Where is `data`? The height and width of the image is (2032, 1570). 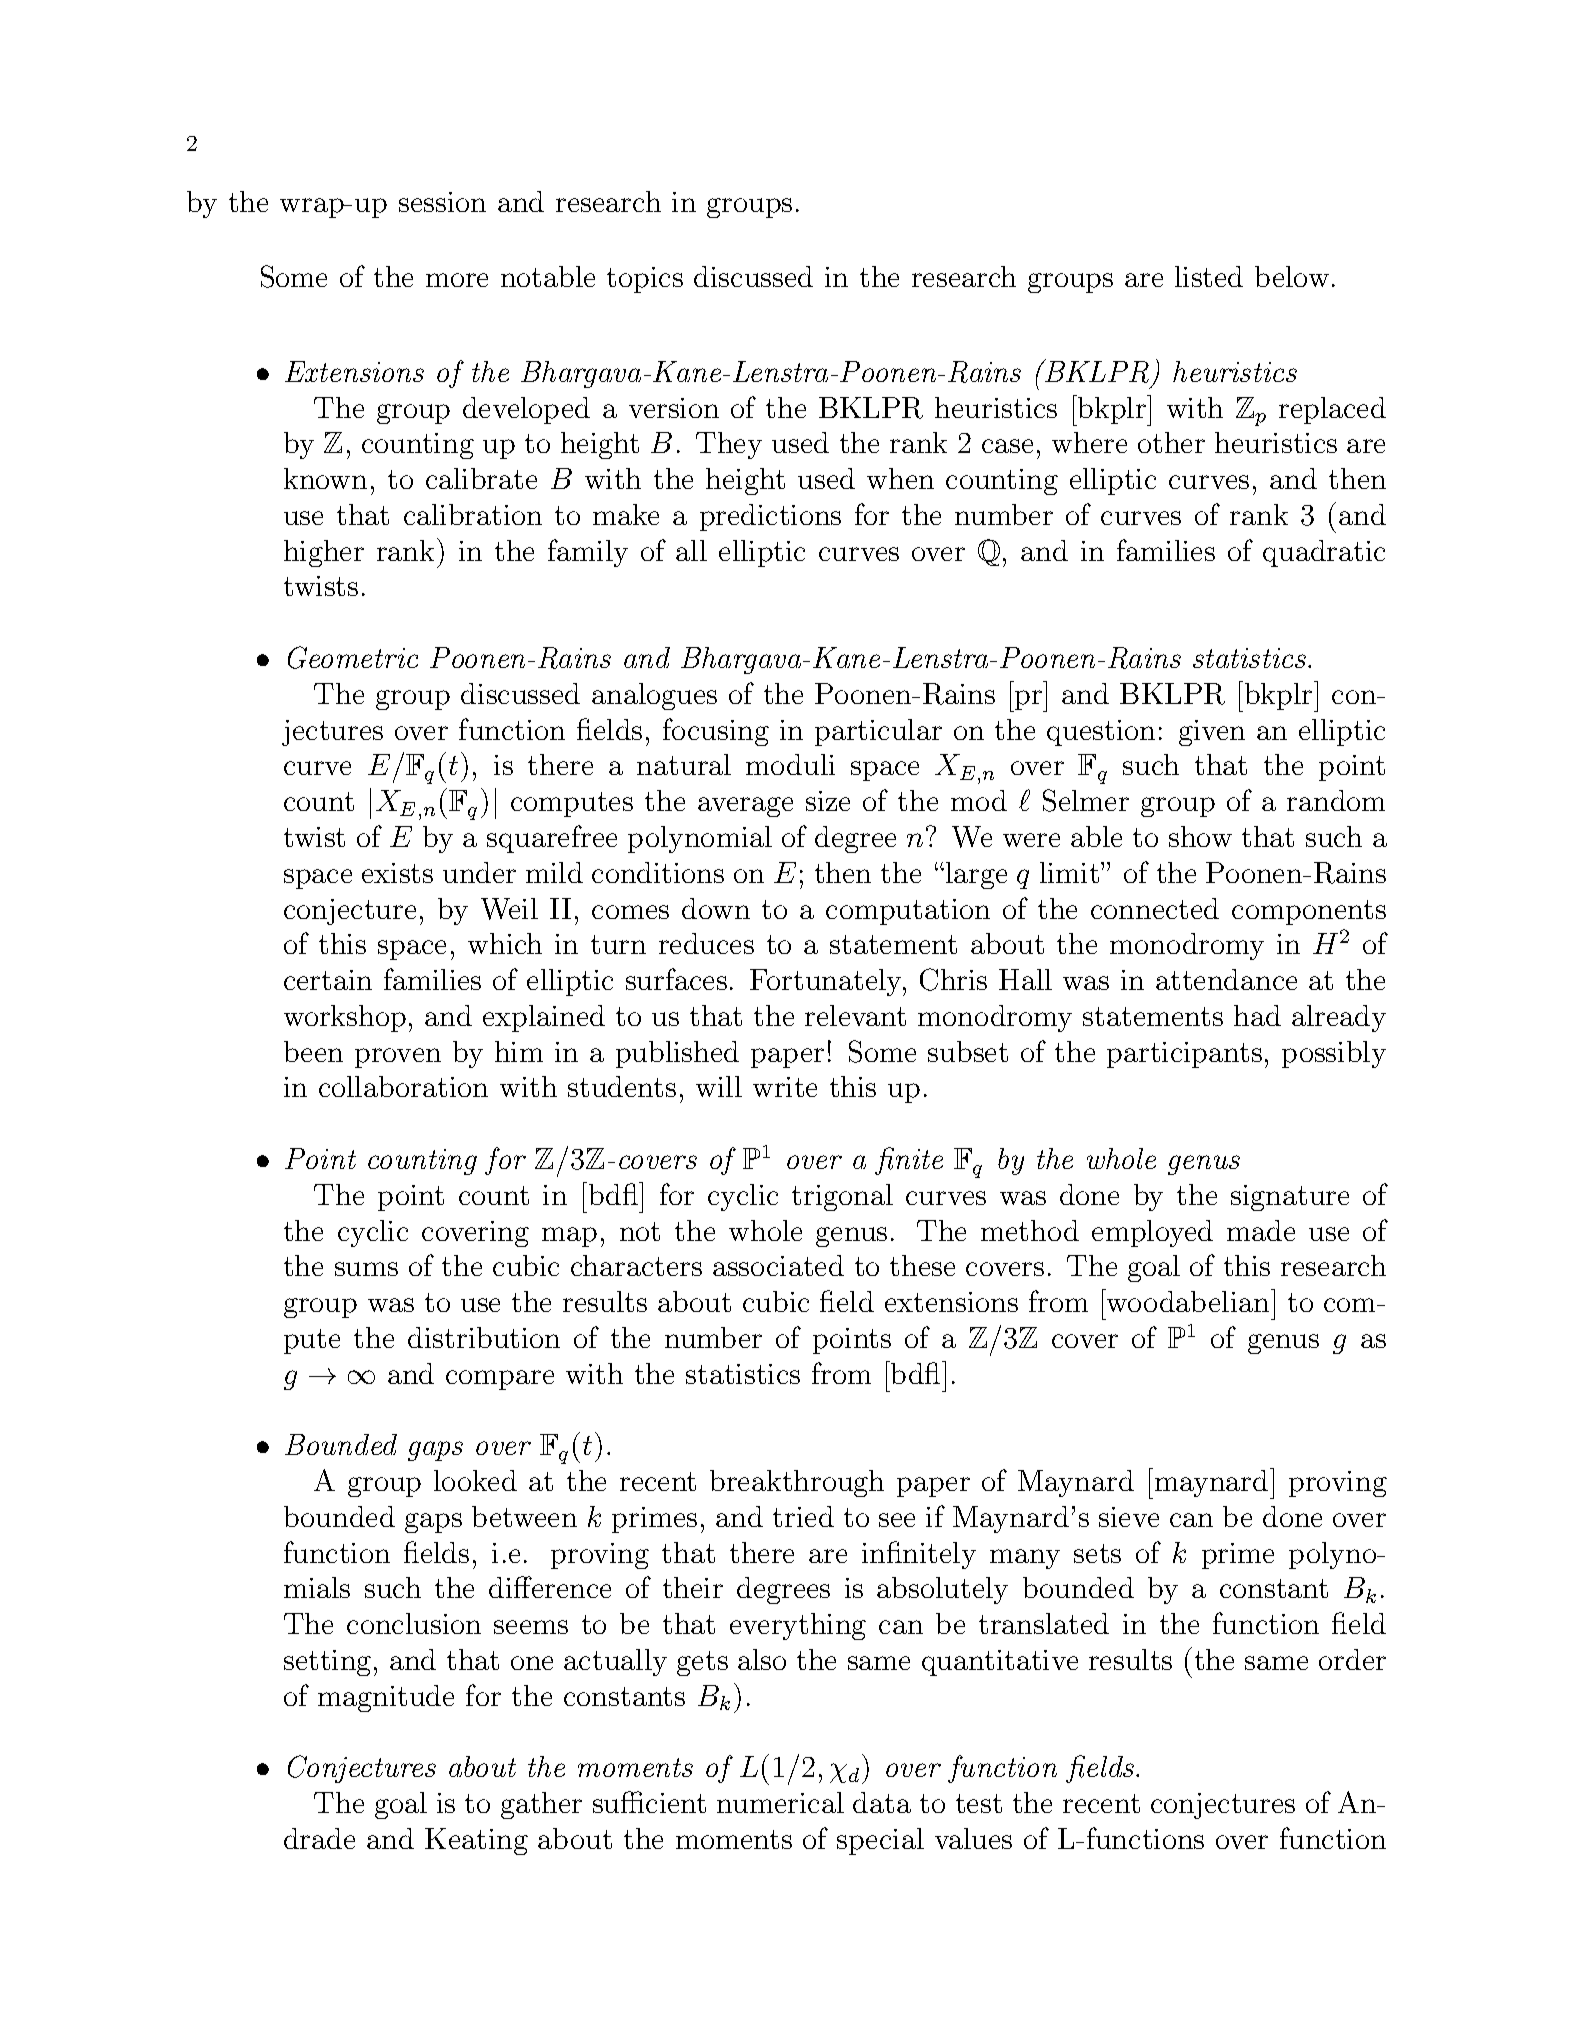 data is located at coordinates (882, 1802).
